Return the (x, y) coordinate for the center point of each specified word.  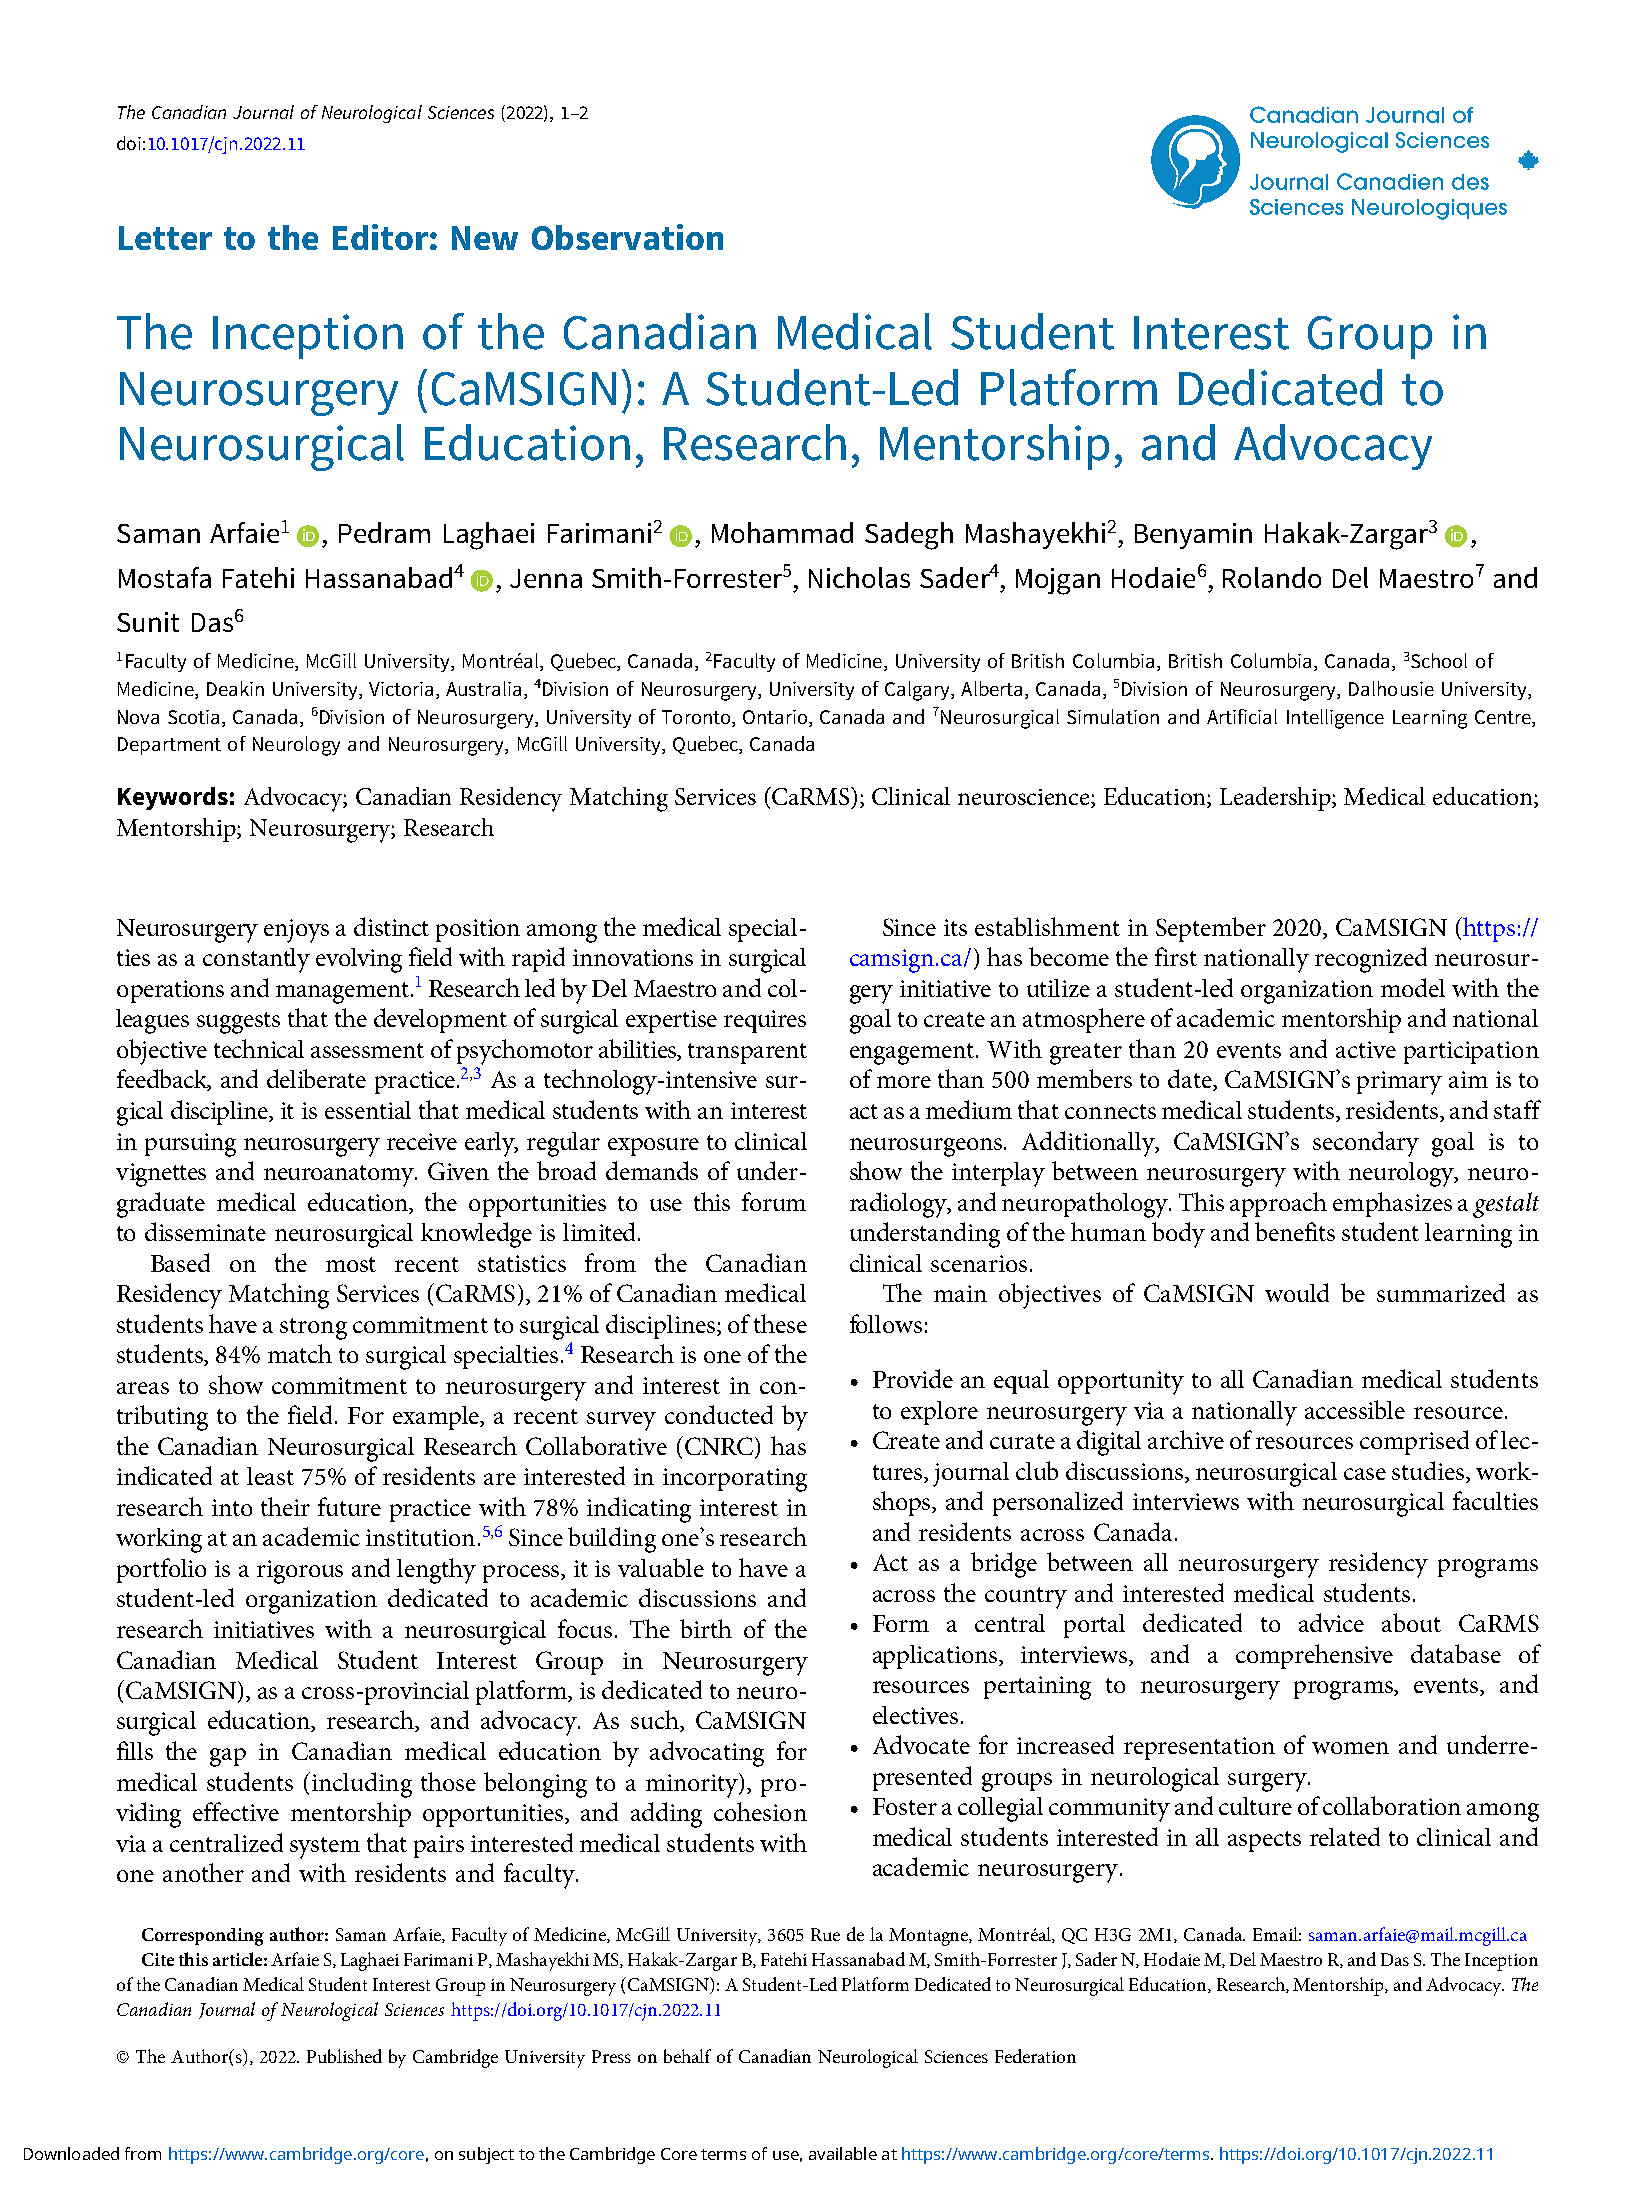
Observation (627, 237)
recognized (1371, 960)
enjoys (296, 931)
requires (765, 1021)
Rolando (1272, 577)
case (1365, 1474)
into (232, 1507)
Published (344, 2056)
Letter (165, 238)
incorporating (735, 1480)
